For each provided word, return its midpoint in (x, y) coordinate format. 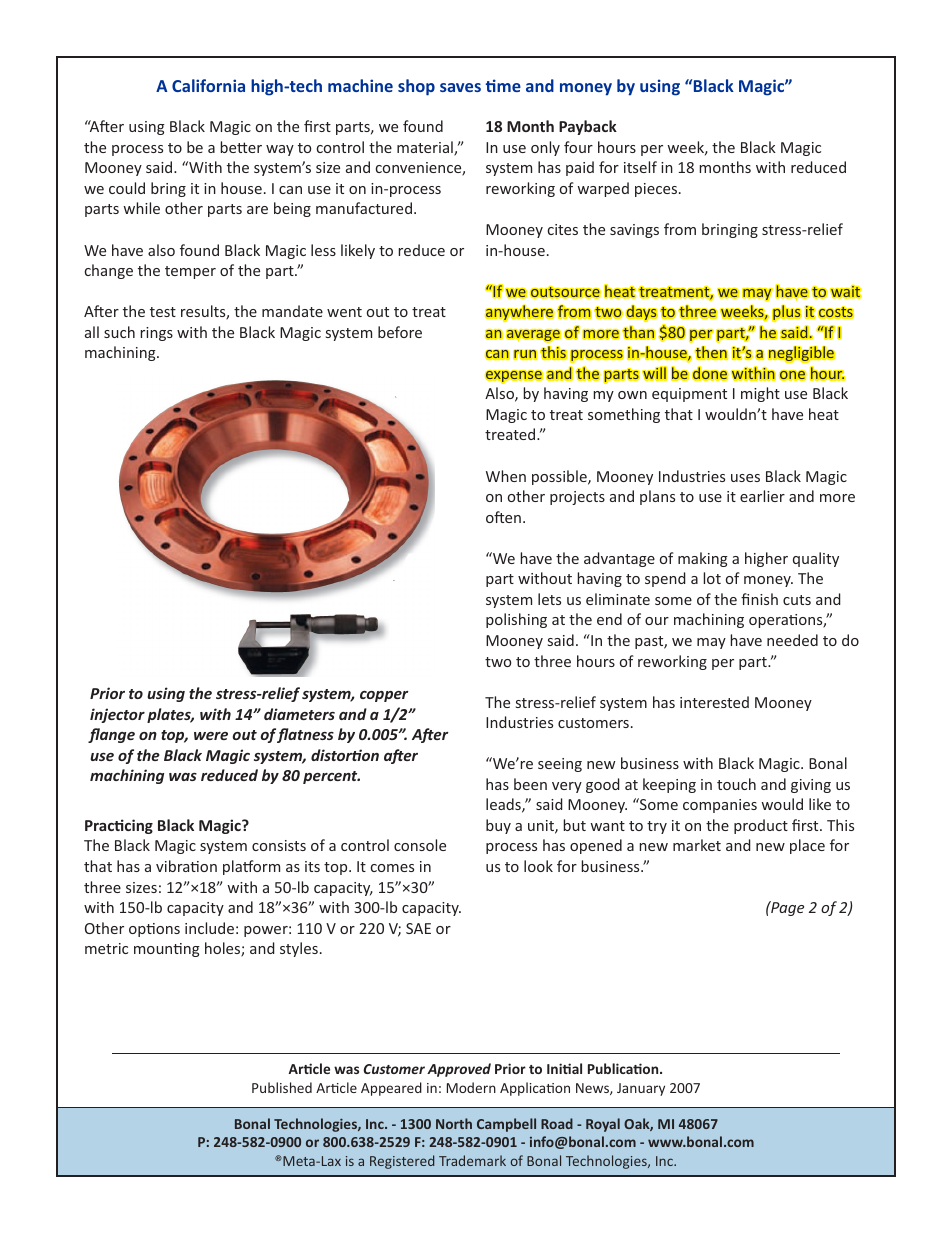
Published (282, 1087)
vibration (186, 866)
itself (640, 167)
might (760, 394)
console (420, 845)
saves (460, 87)
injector (117, 715)
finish (759, 599)
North (454, 1123)
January (641, 1089)
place (807, 846)
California (208, 85)
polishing (516, 620)
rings (156, 334)
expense (514, 377)
